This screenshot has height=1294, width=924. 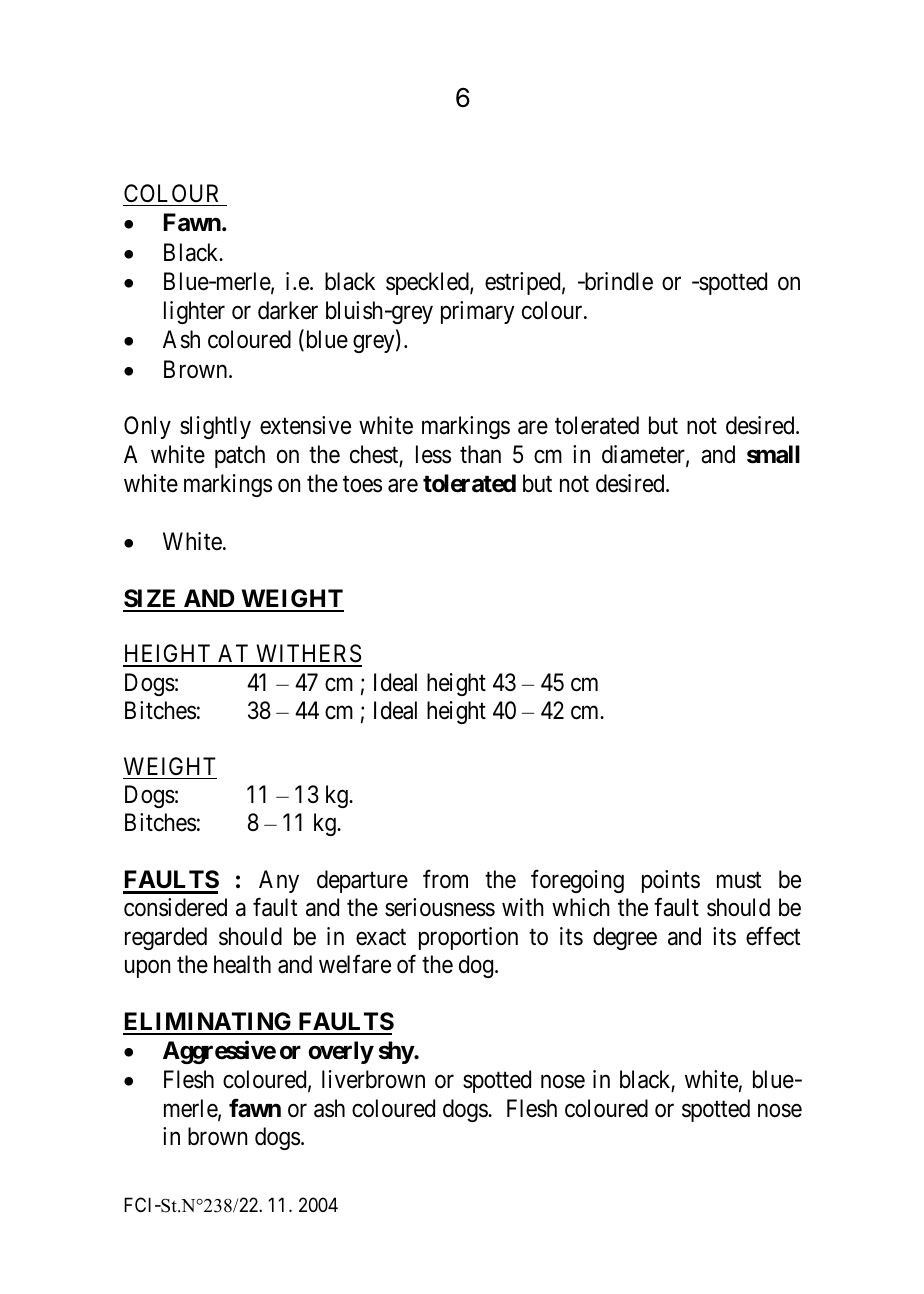 What do you see at coordinates (671, 881) in the screenshot?
I see `points` at bounding box center [671, 881].
